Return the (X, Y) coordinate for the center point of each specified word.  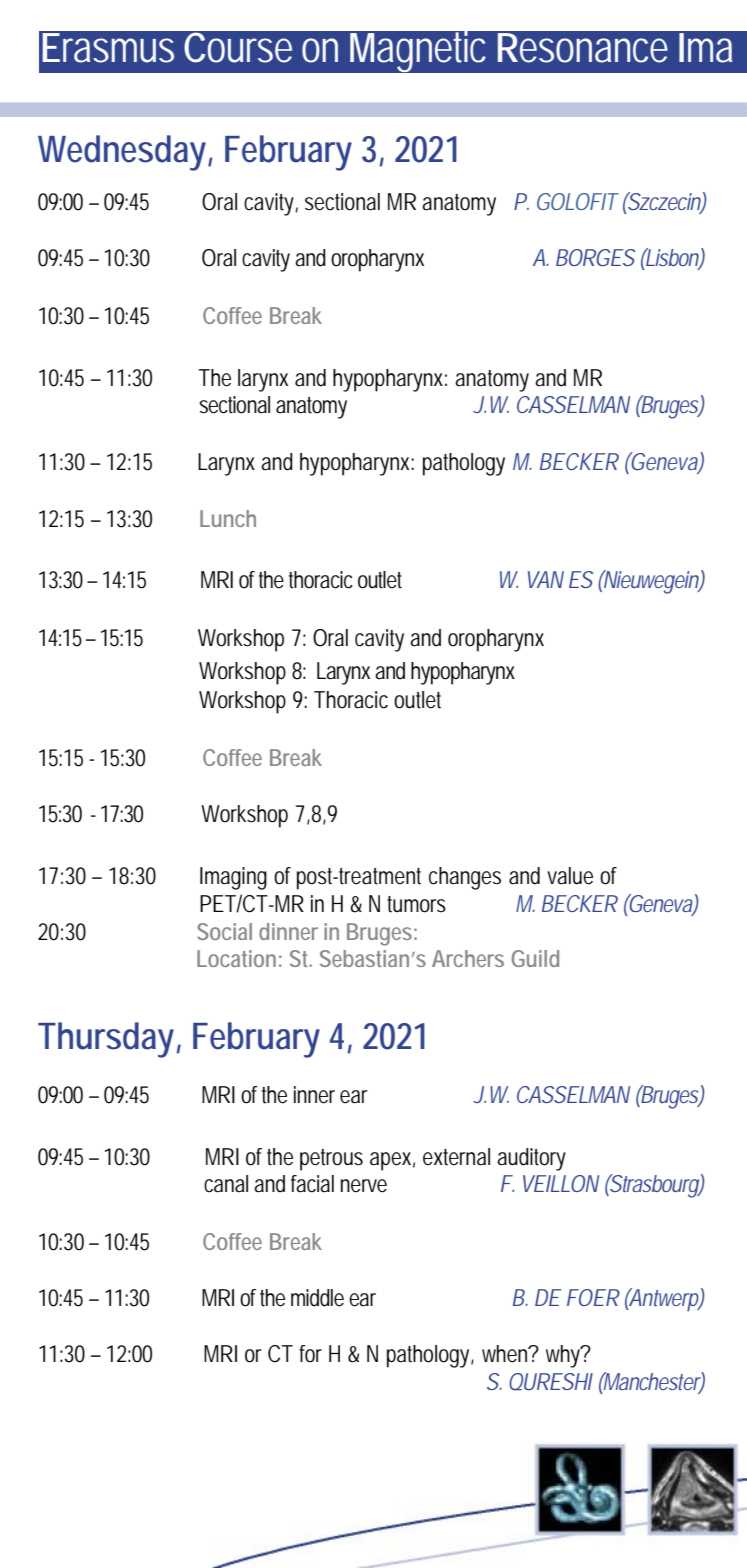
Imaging (233, 878)
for (310, 1354)
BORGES (595, 257)
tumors (416, 904)
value (570, 876)
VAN (546, 579)
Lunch (228, 518)
